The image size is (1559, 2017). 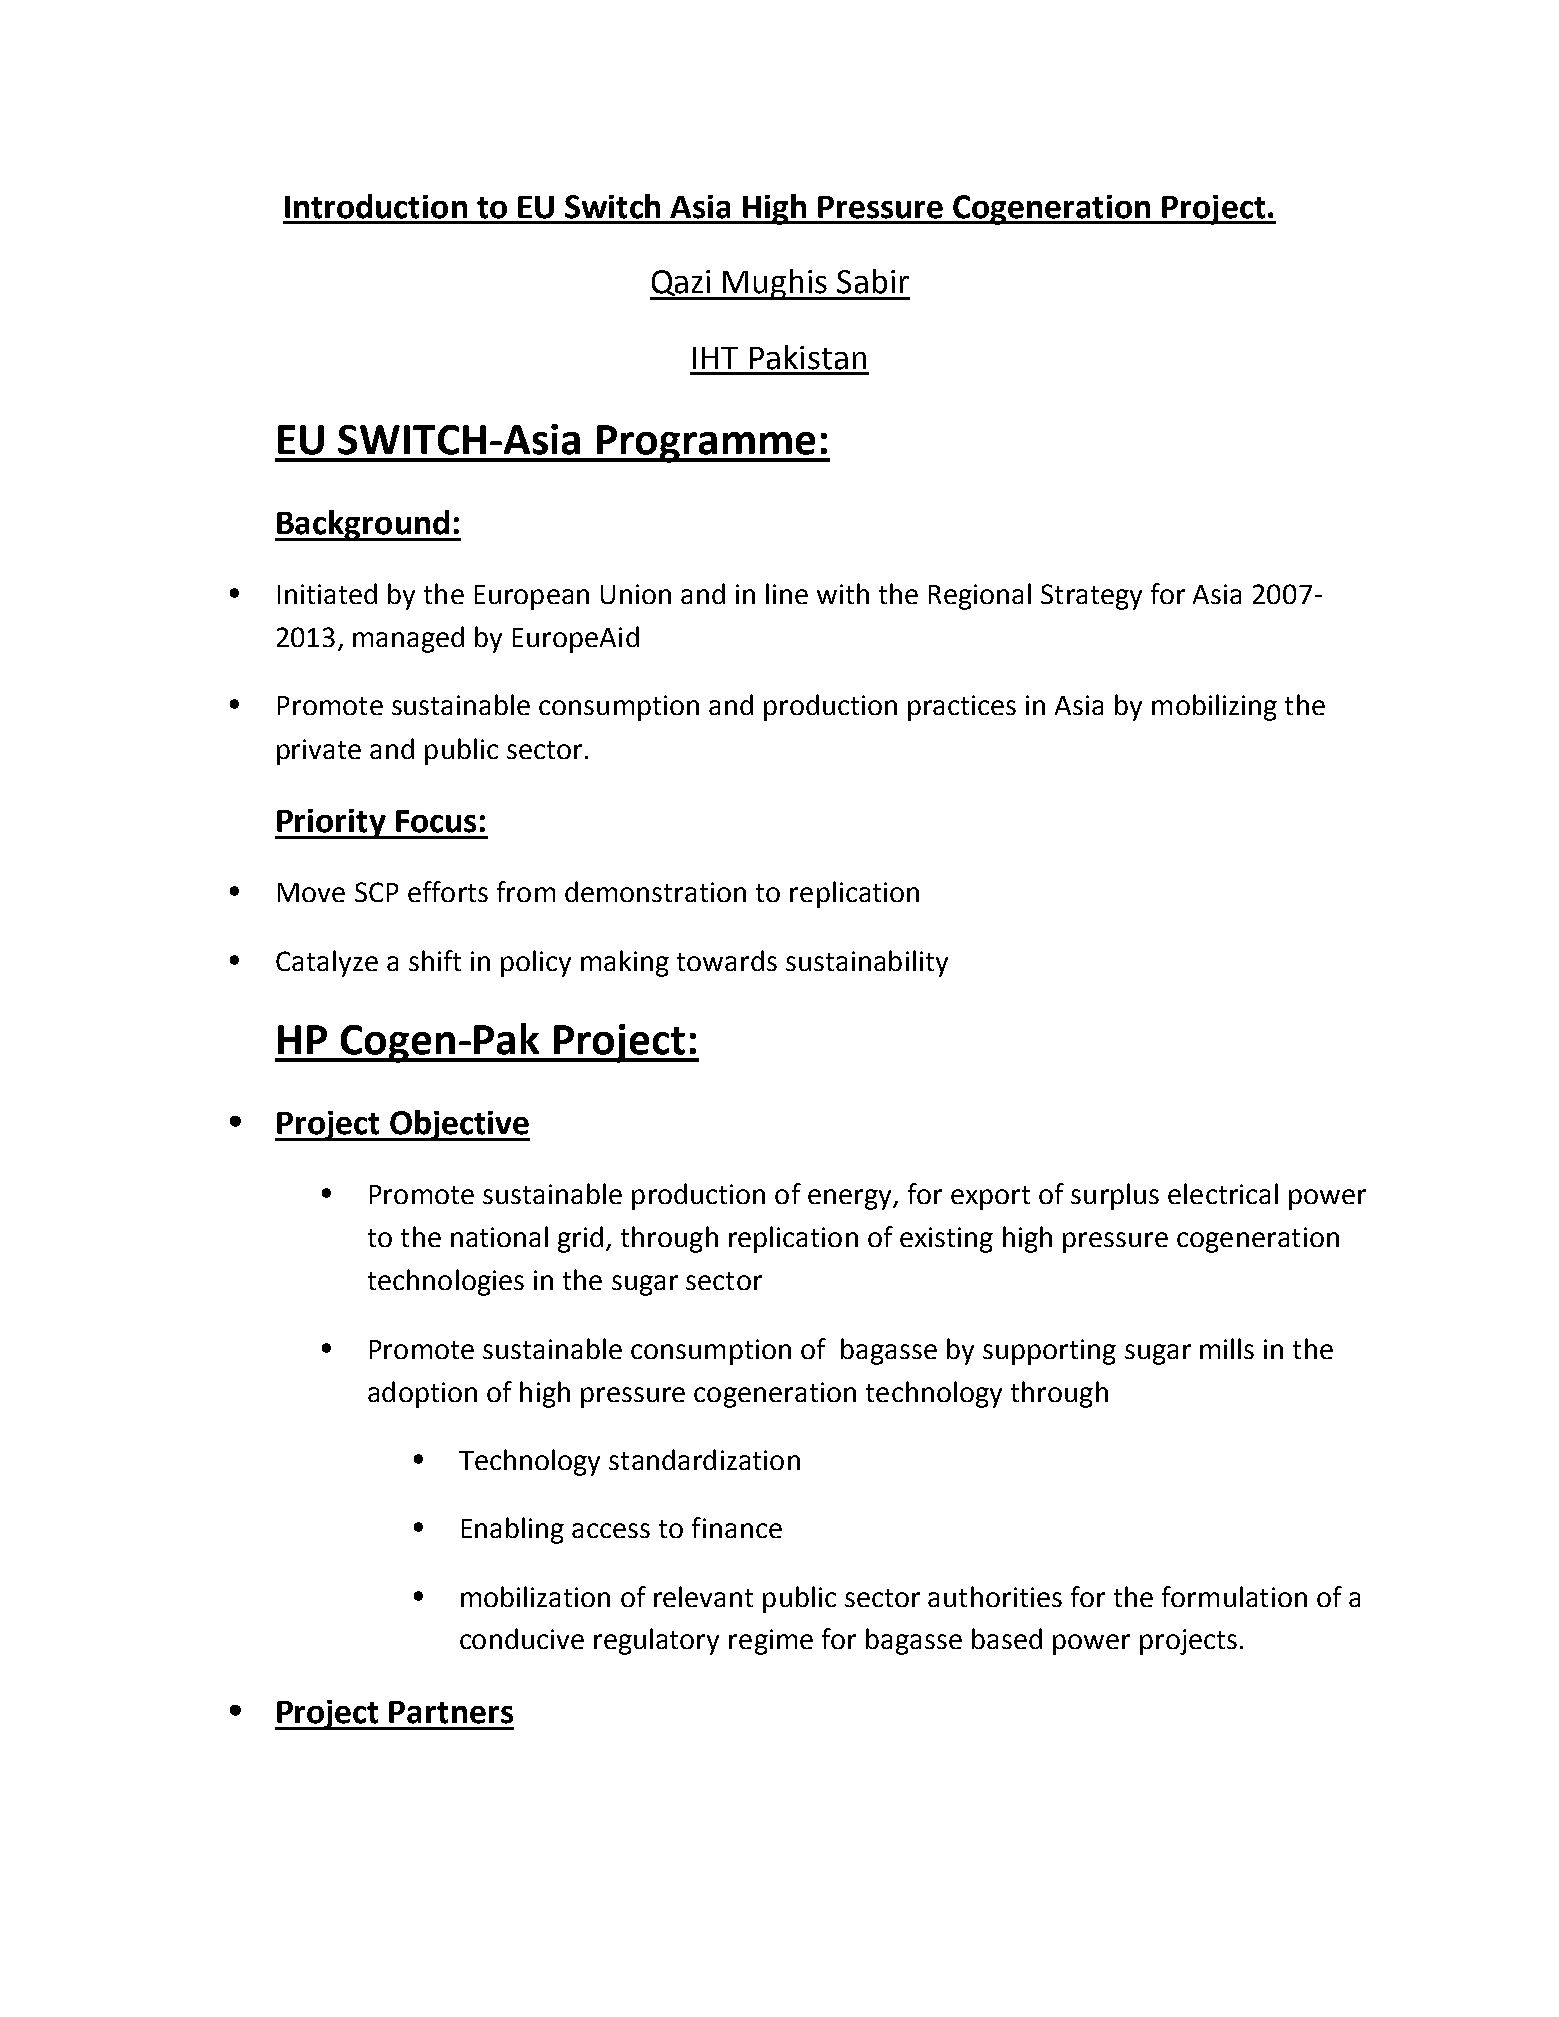 What do you see at coordinates (376, 206) in the page?
I see `Introduction` at bounding box center [376, 206].
